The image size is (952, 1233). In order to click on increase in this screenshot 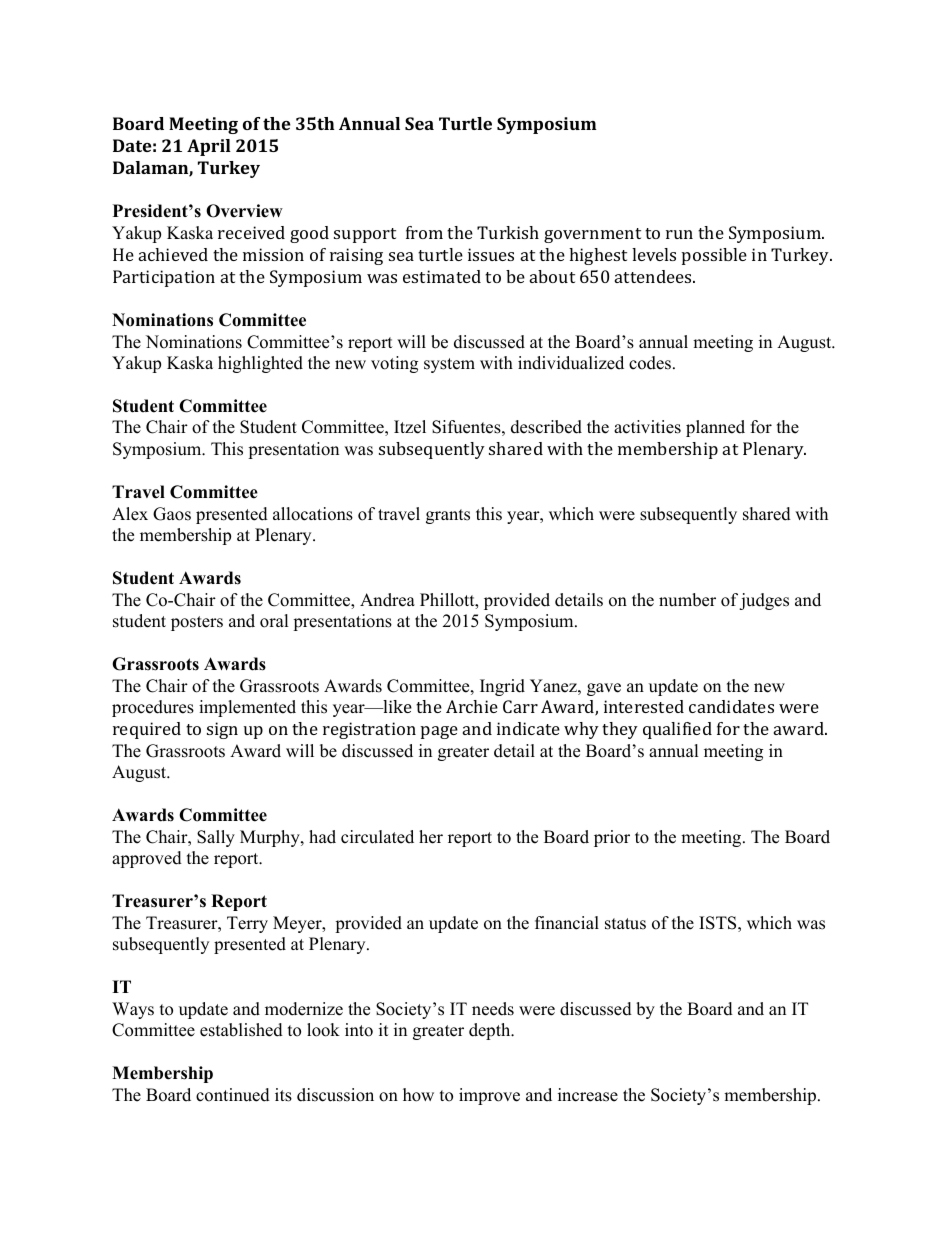, I will do `click(588, 1095)`.
